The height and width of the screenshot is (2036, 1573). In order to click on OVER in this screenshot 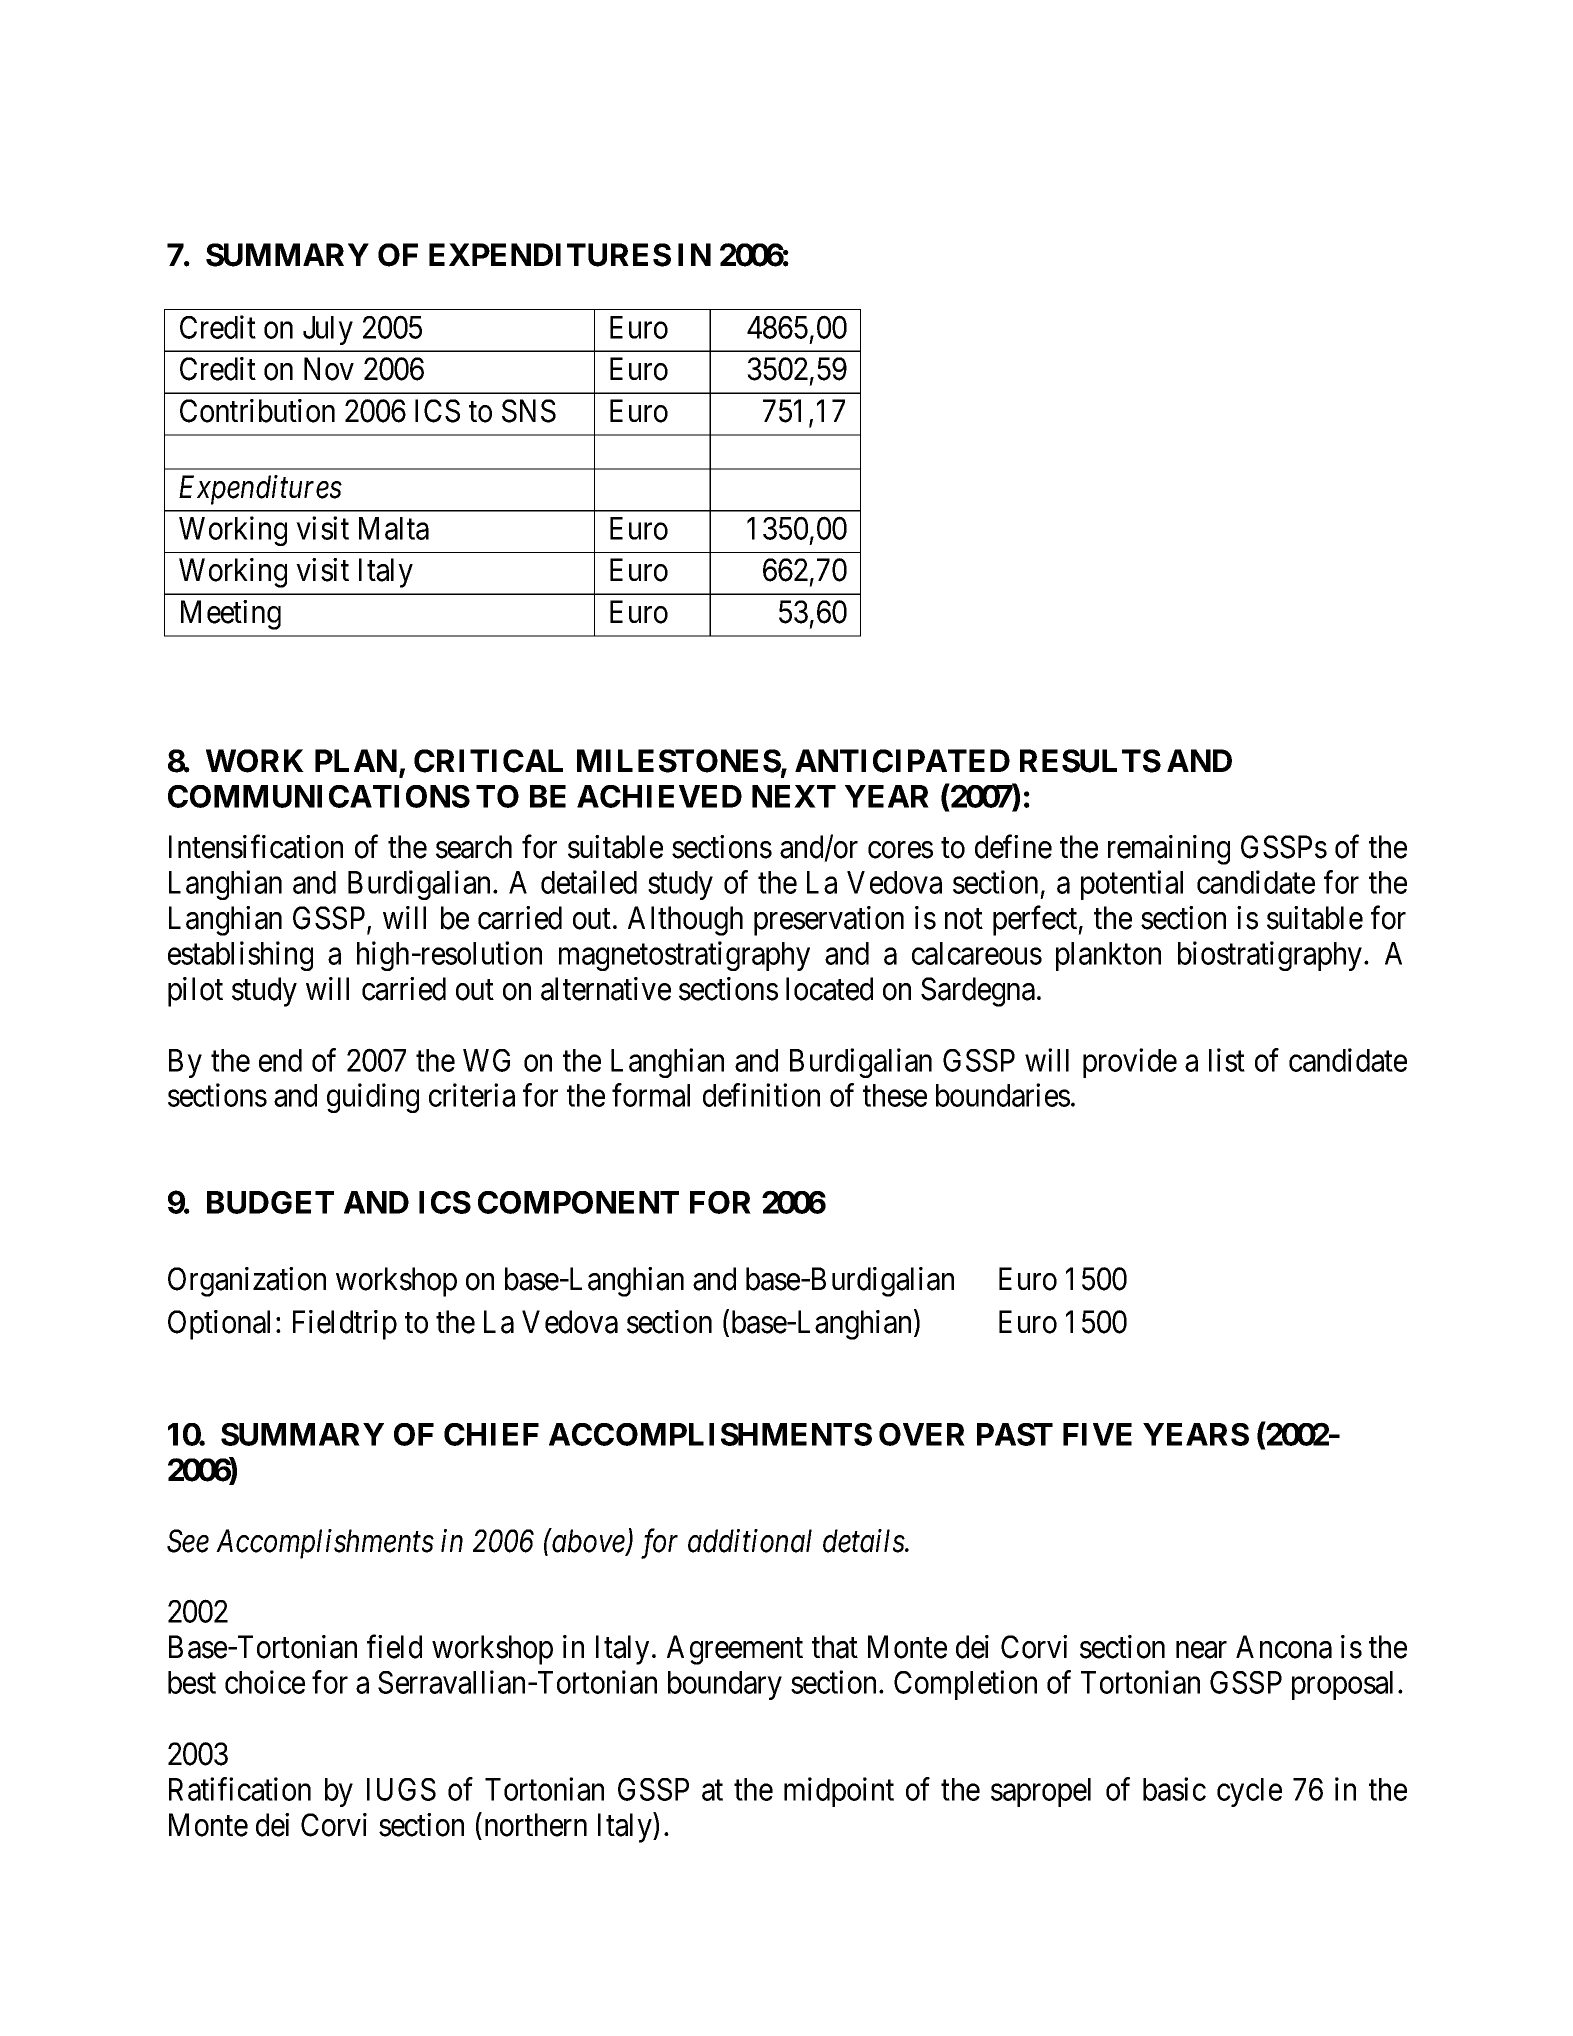, I will do `click(922, 1434)`.
